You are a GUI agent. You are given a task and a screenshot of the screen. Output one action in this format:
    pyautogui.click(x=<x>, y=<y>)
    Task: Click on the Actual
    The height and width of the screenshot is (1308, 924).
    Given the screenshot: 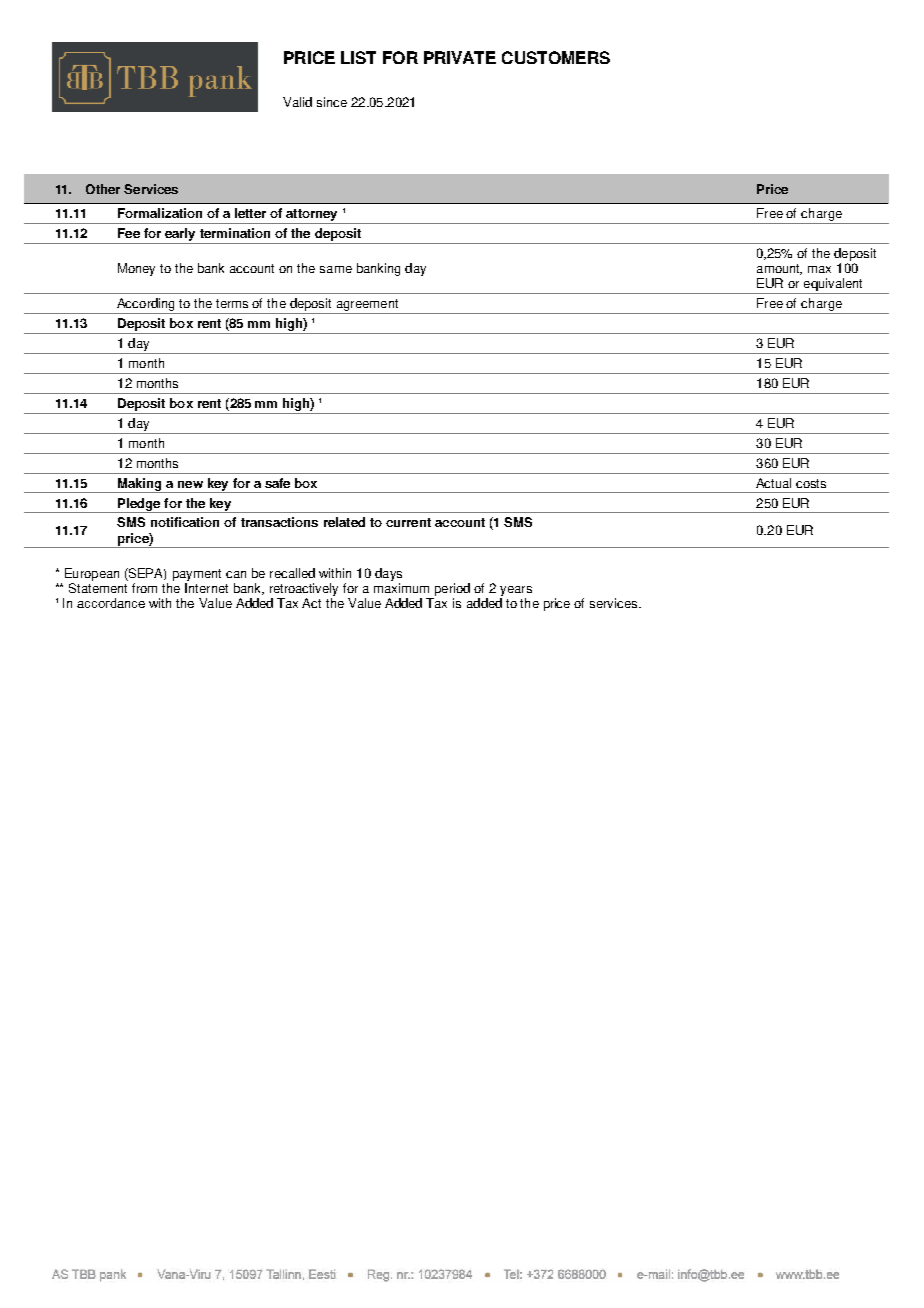 What is the action you would take?
    pyautogui.click(x=773, y=483)
